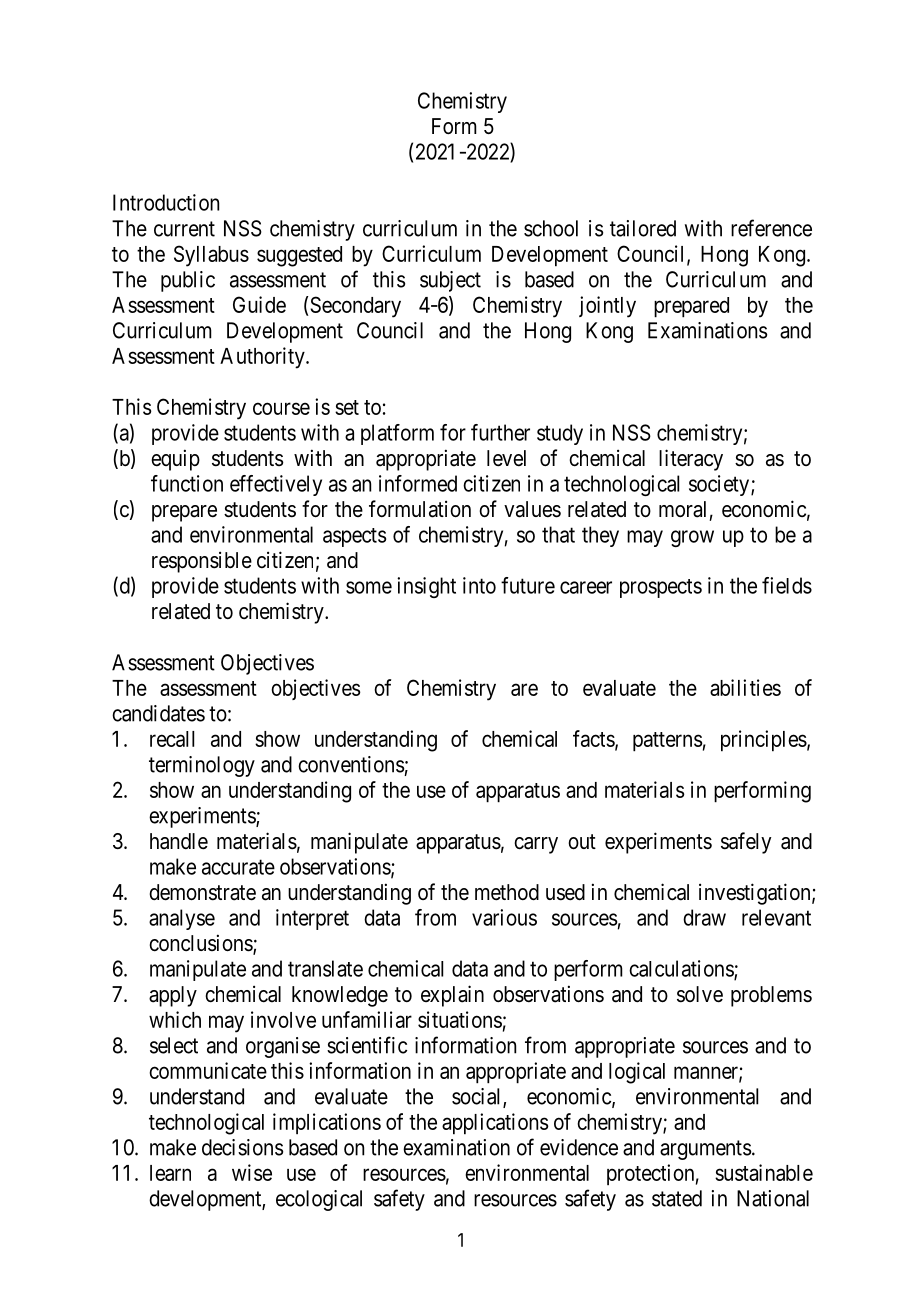 This page has width=924, height=1307. I want to click on responsible, so click(202, 562).
